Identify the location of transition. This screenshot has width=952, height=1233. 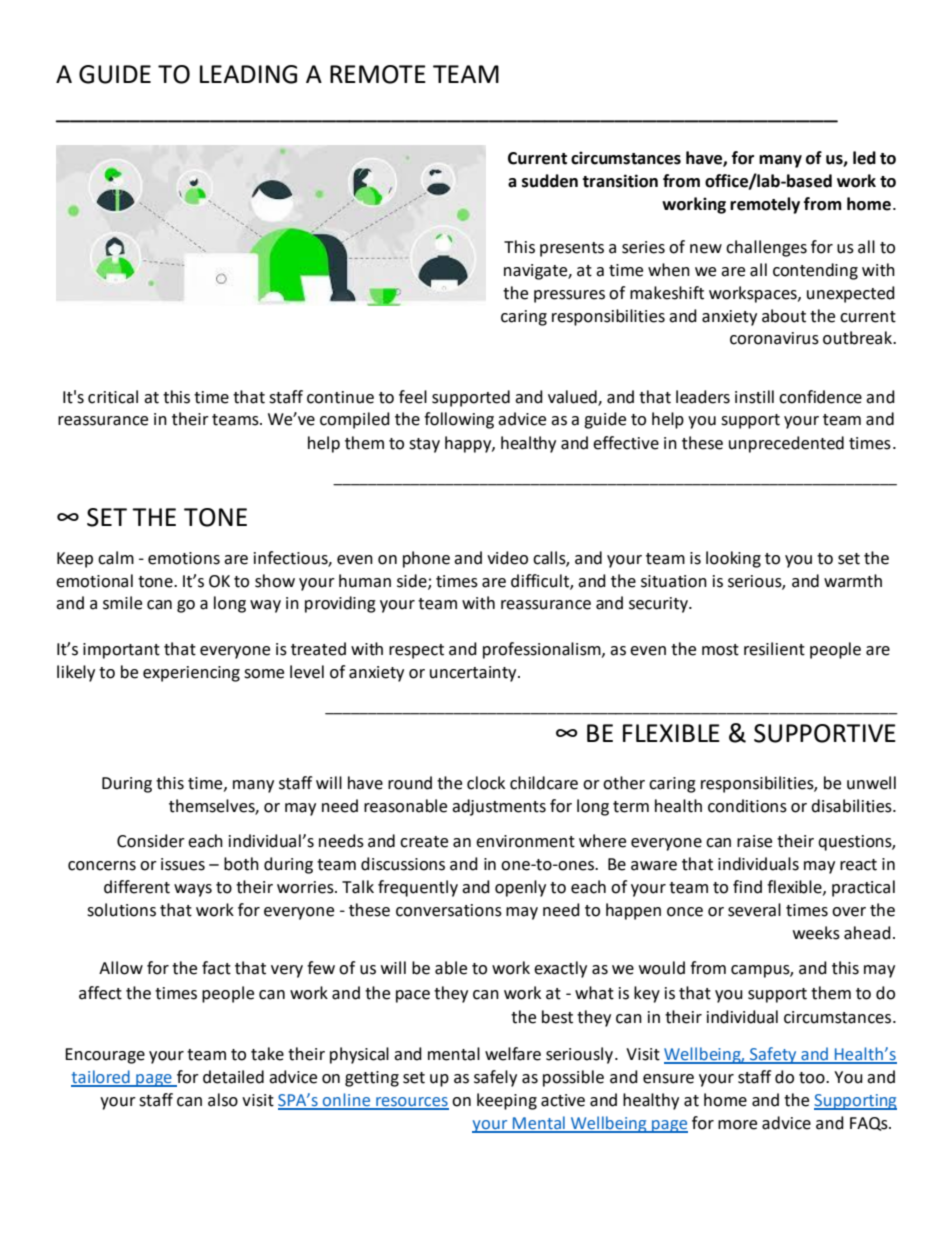
(620, 181).
